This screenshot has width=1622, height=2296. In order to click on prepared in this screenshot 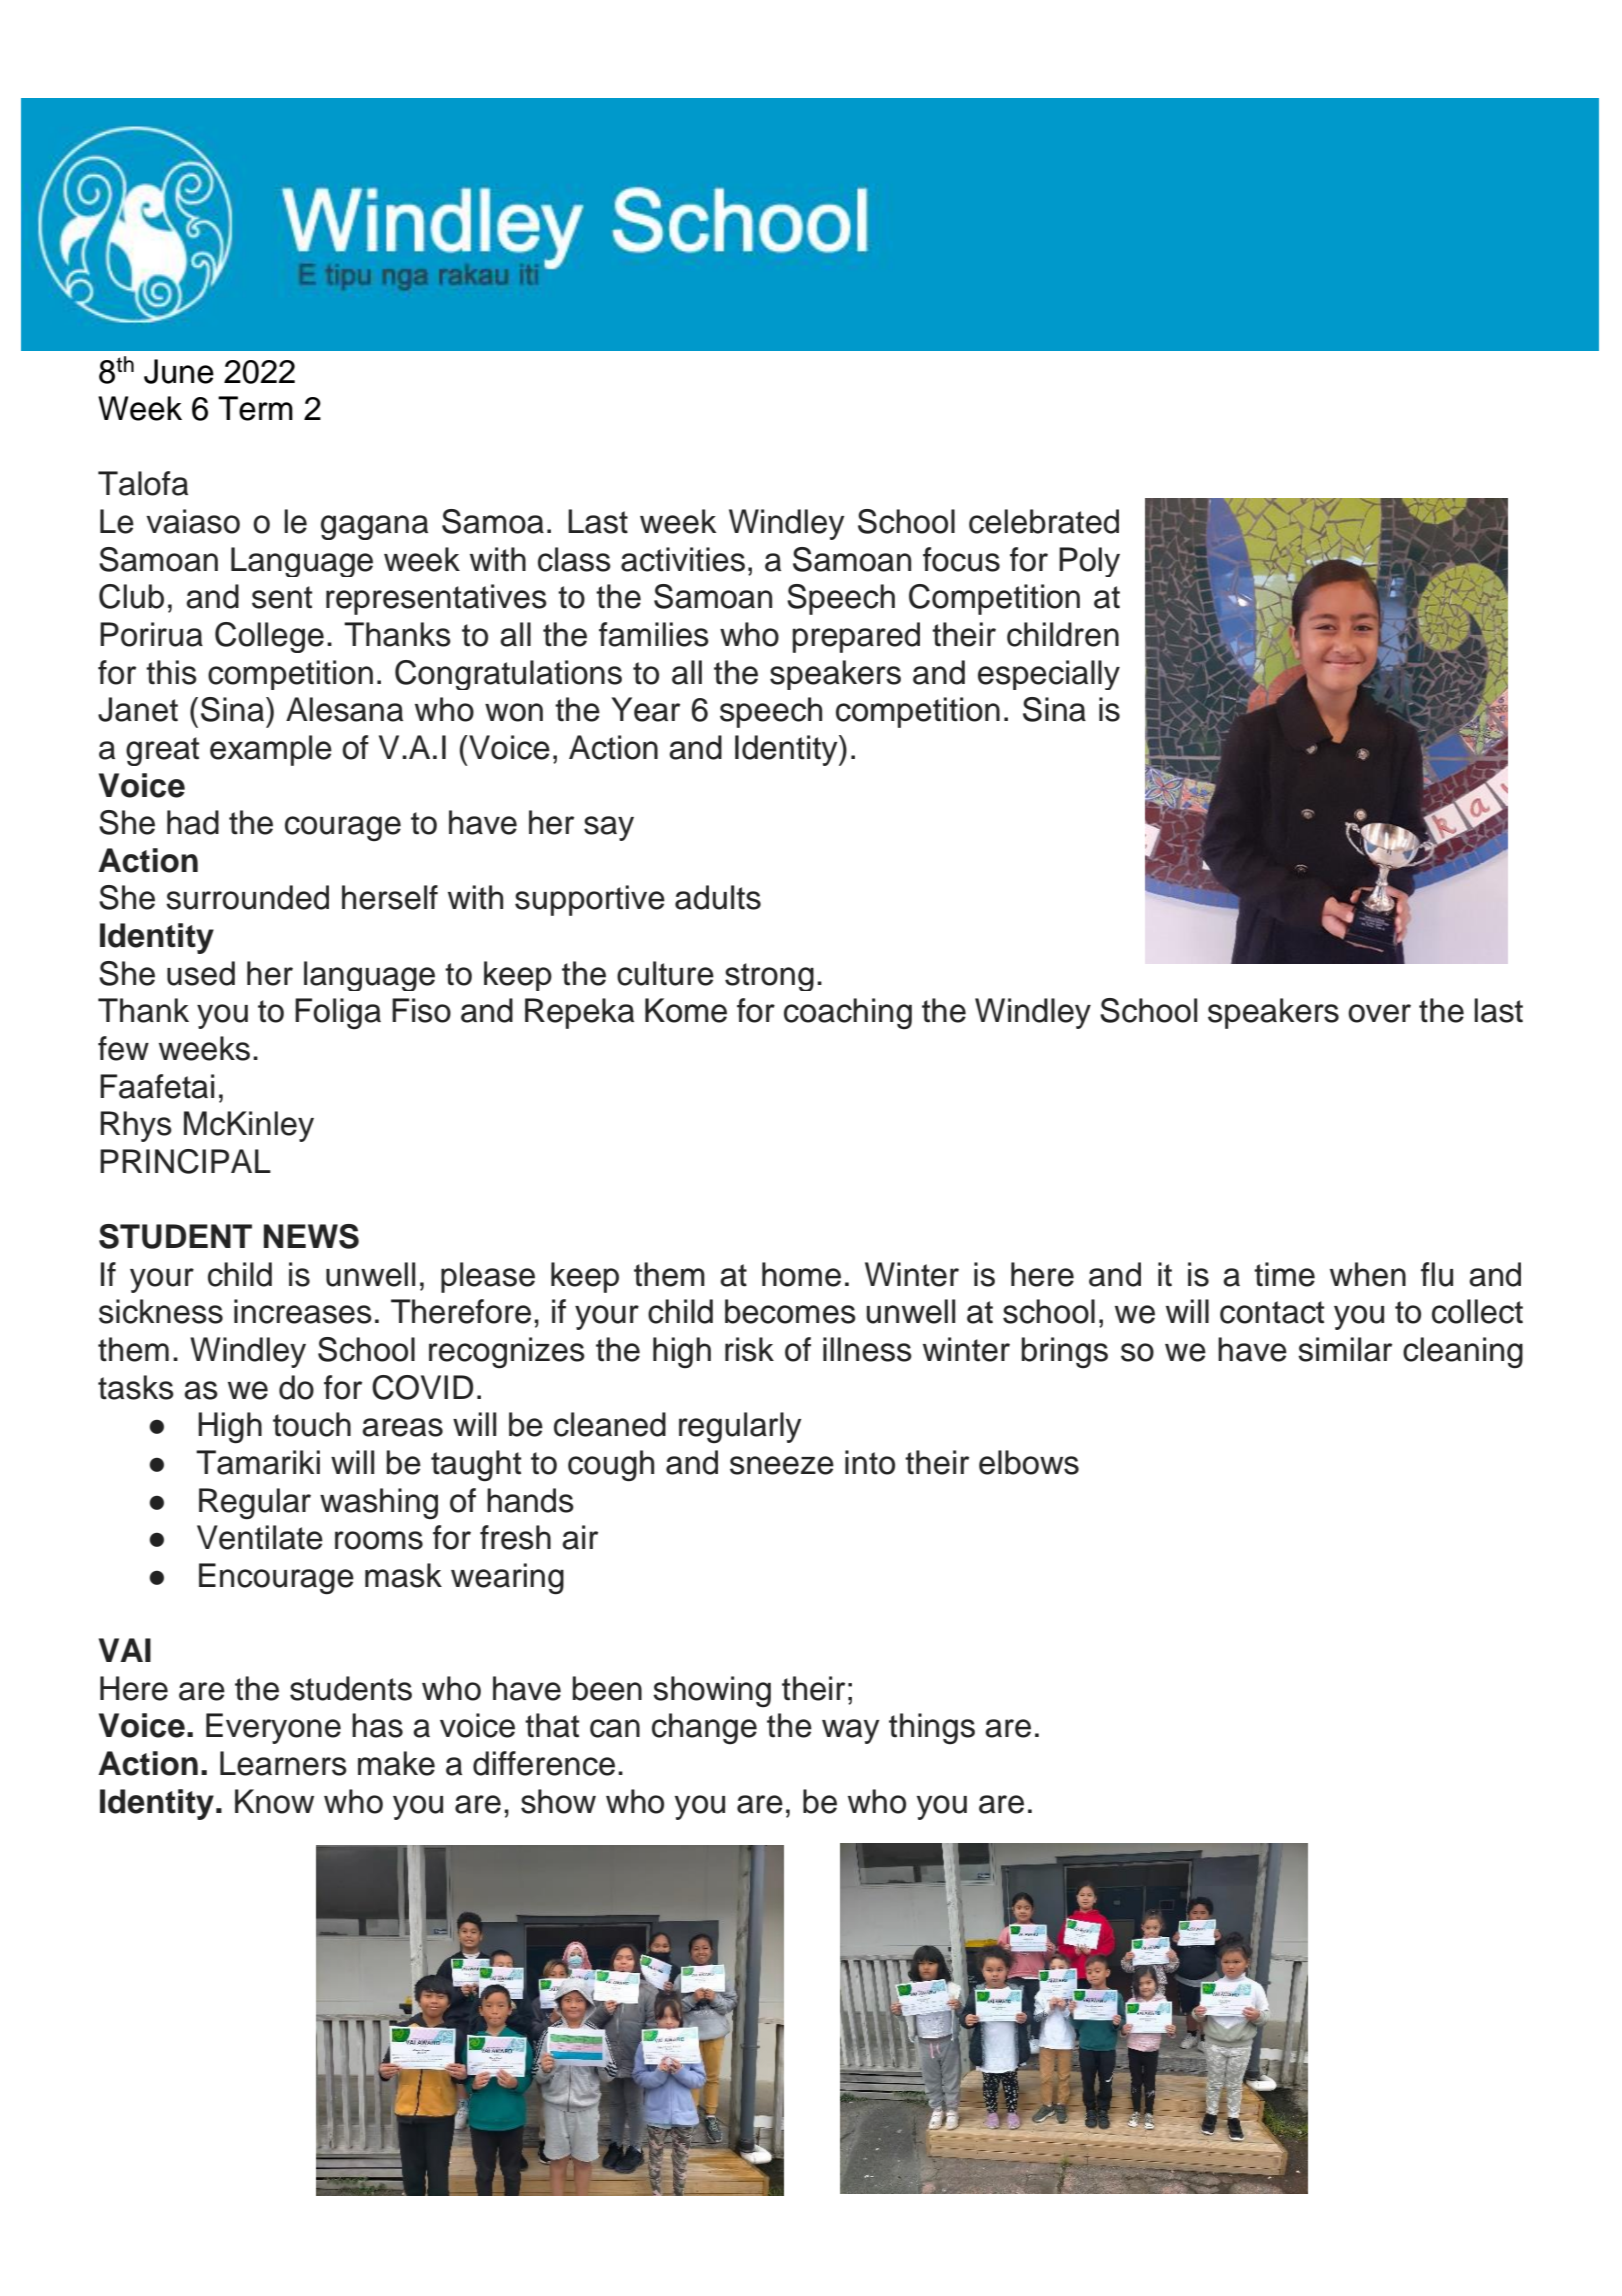, I will do `click(856, 637)`.
